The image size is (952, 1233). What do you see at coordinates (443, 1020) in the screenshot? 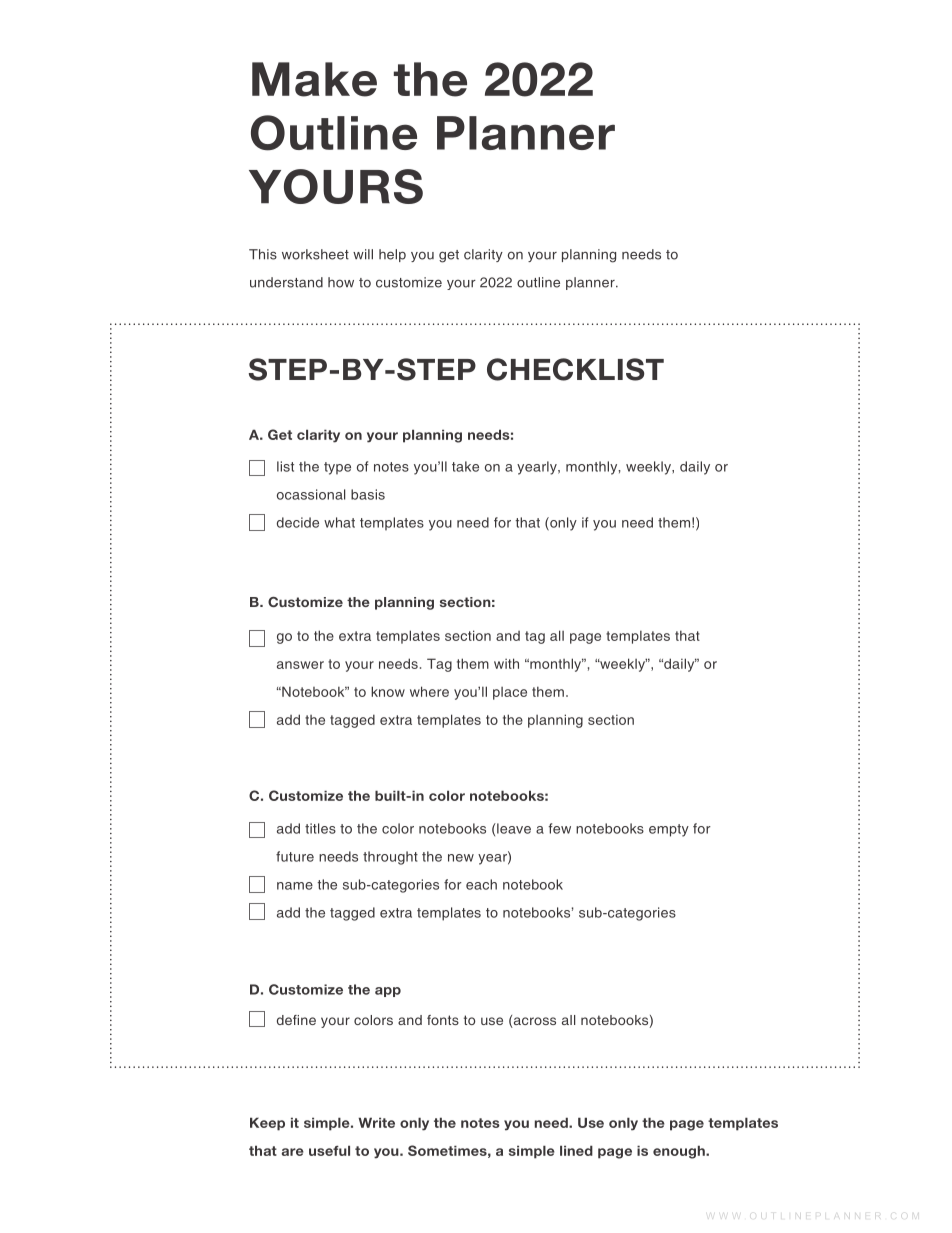
I see `fonts` at bounding box center [443, 1020].
